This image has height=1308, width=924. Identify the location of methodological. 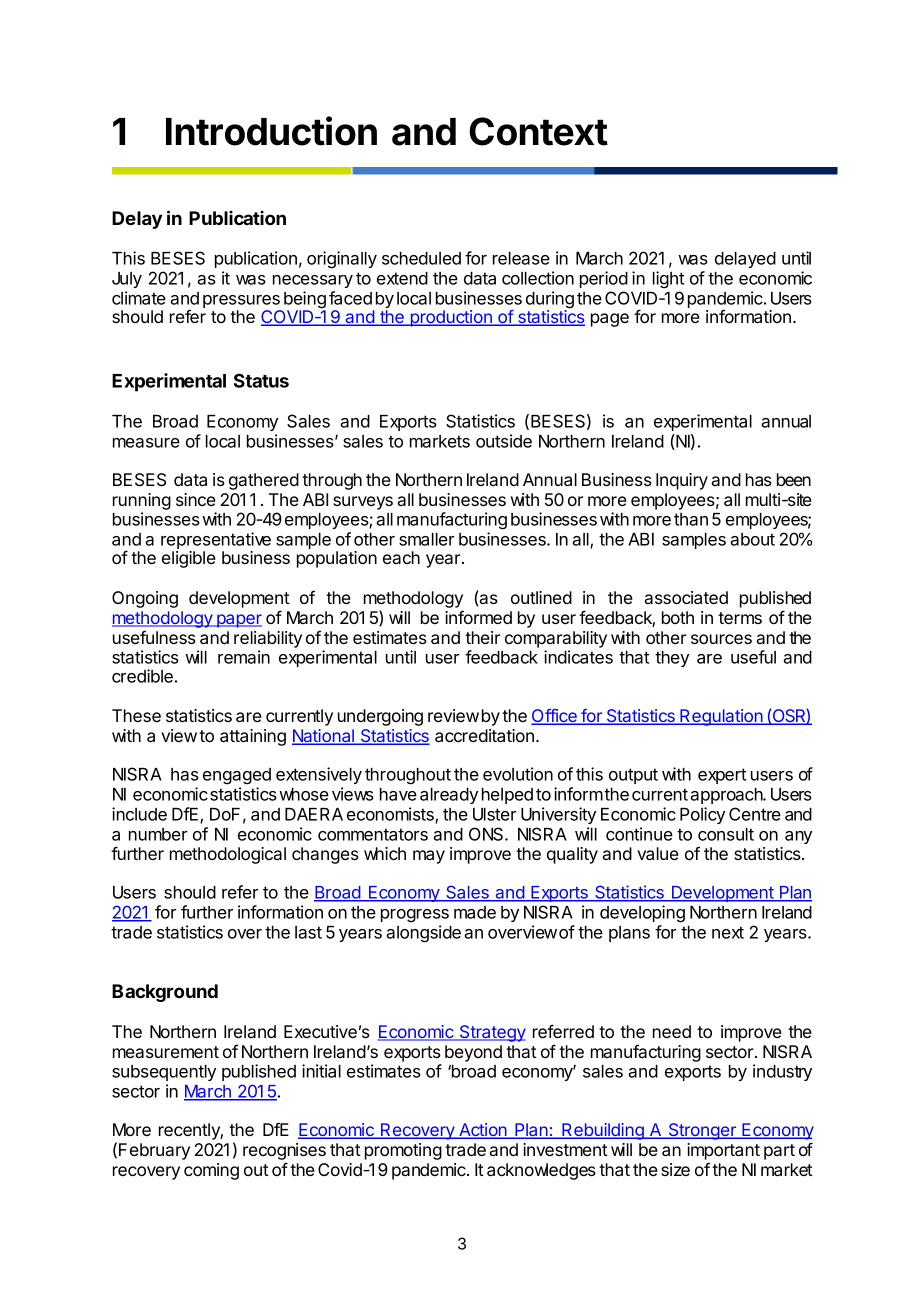
(228, 855).
